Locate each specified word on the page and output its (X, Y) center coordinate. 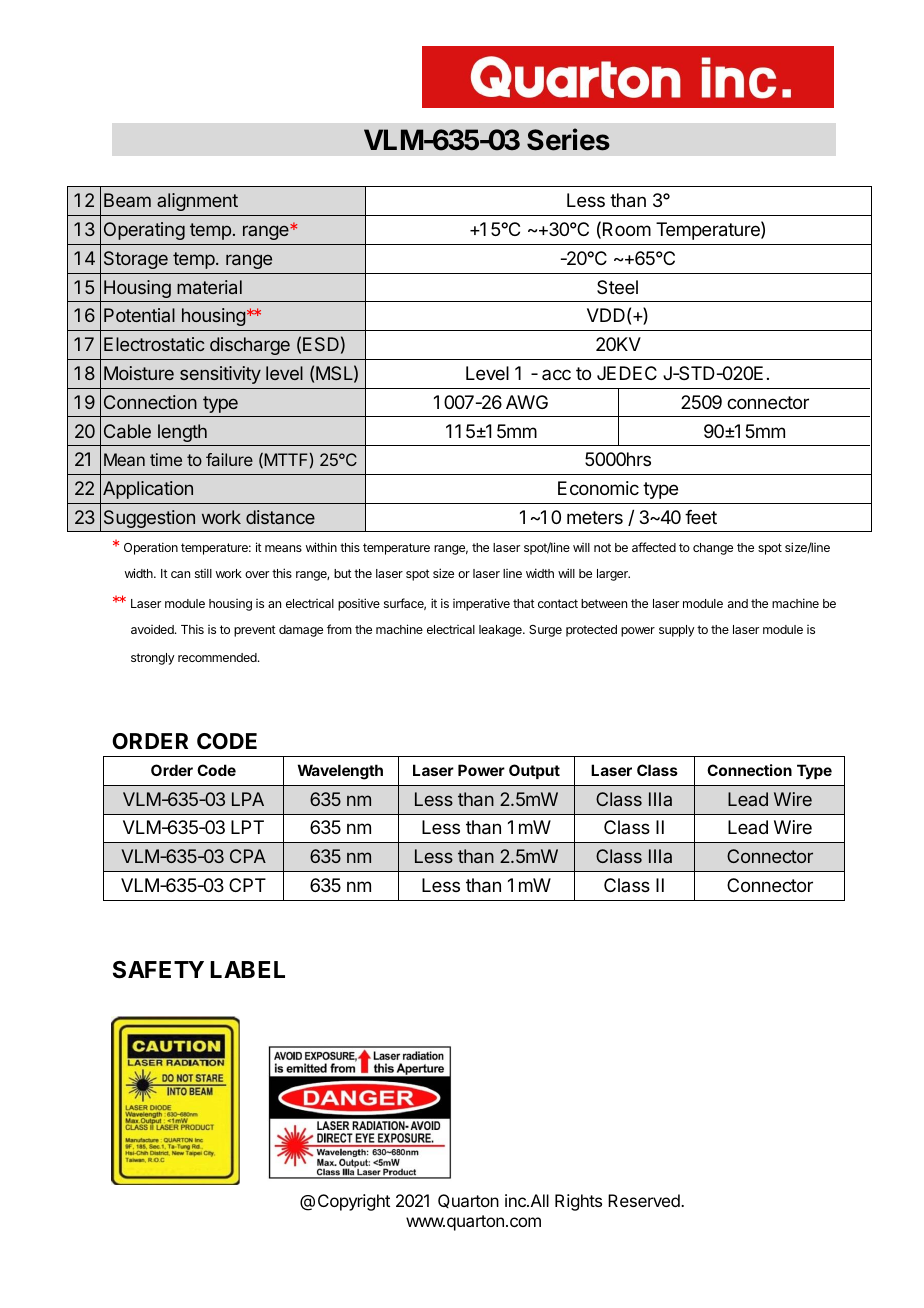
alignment (197, 202)
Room (627, 229)
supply (677, 631)
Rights (578, 1202)
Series (568, 139)
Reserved (645, 1200)
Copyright (354, 1202)
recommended (218, 657)
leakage (501, 631)
